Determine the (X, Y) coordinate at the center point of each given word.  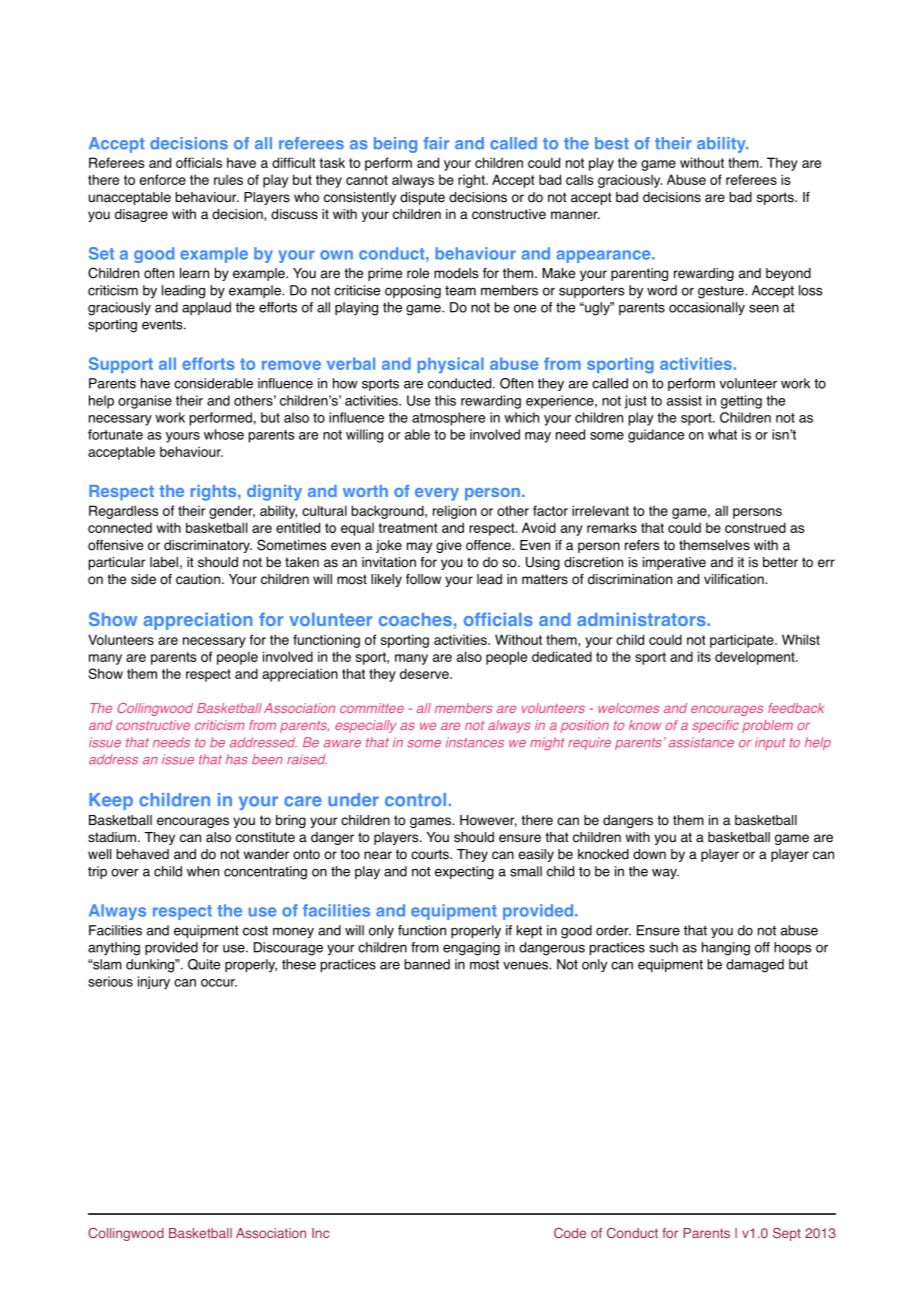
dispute (422, 198)
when (203, 871)
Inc (320, 1233)
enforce (162, 179)
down (649, 854)
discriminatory (208, 546)
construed (755, 527)
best (612, 143)
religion (454, 512)
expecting (464, 873)
